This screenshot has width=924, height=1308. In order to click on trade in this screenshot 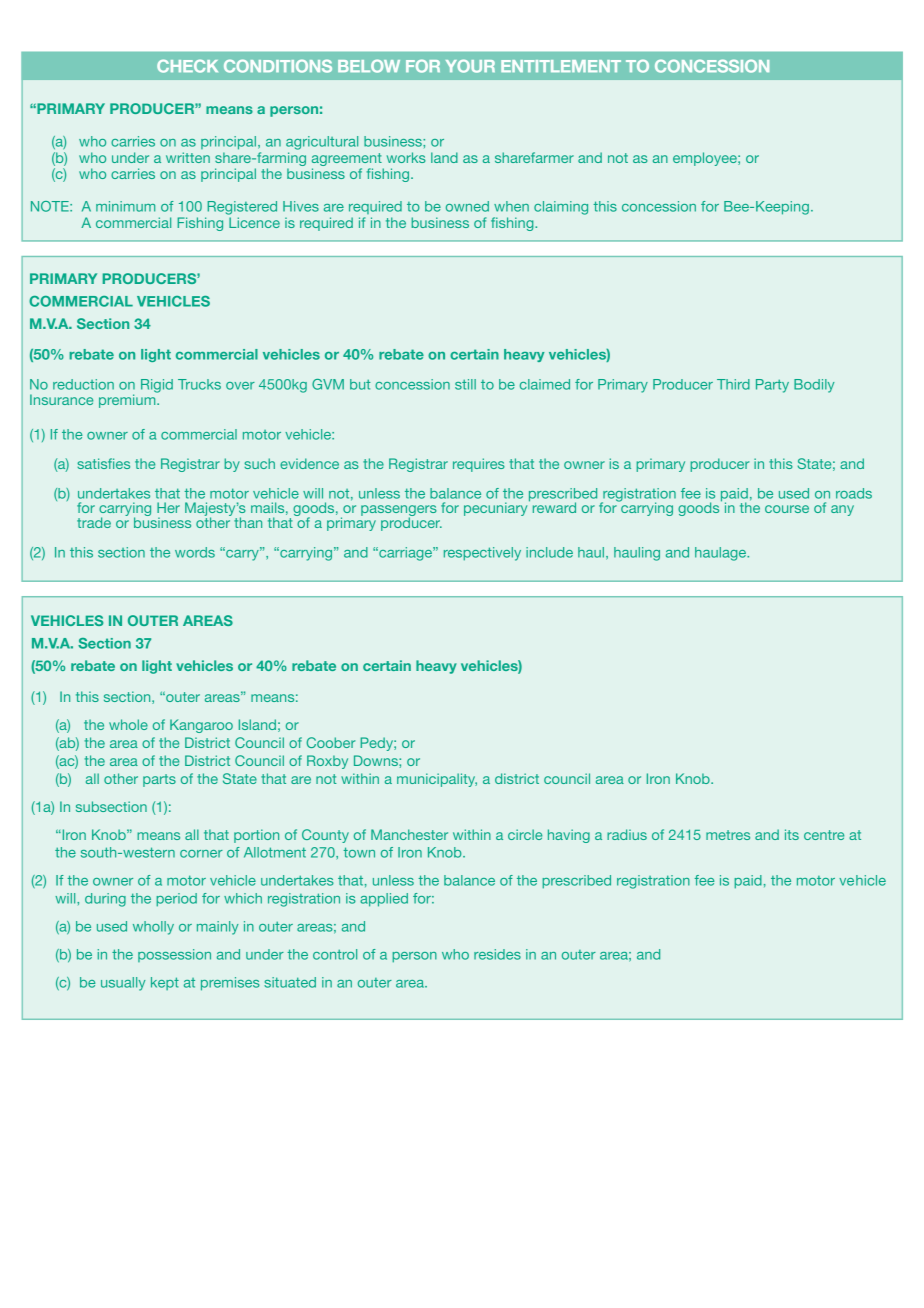, I will do `click(94, 522)`.
